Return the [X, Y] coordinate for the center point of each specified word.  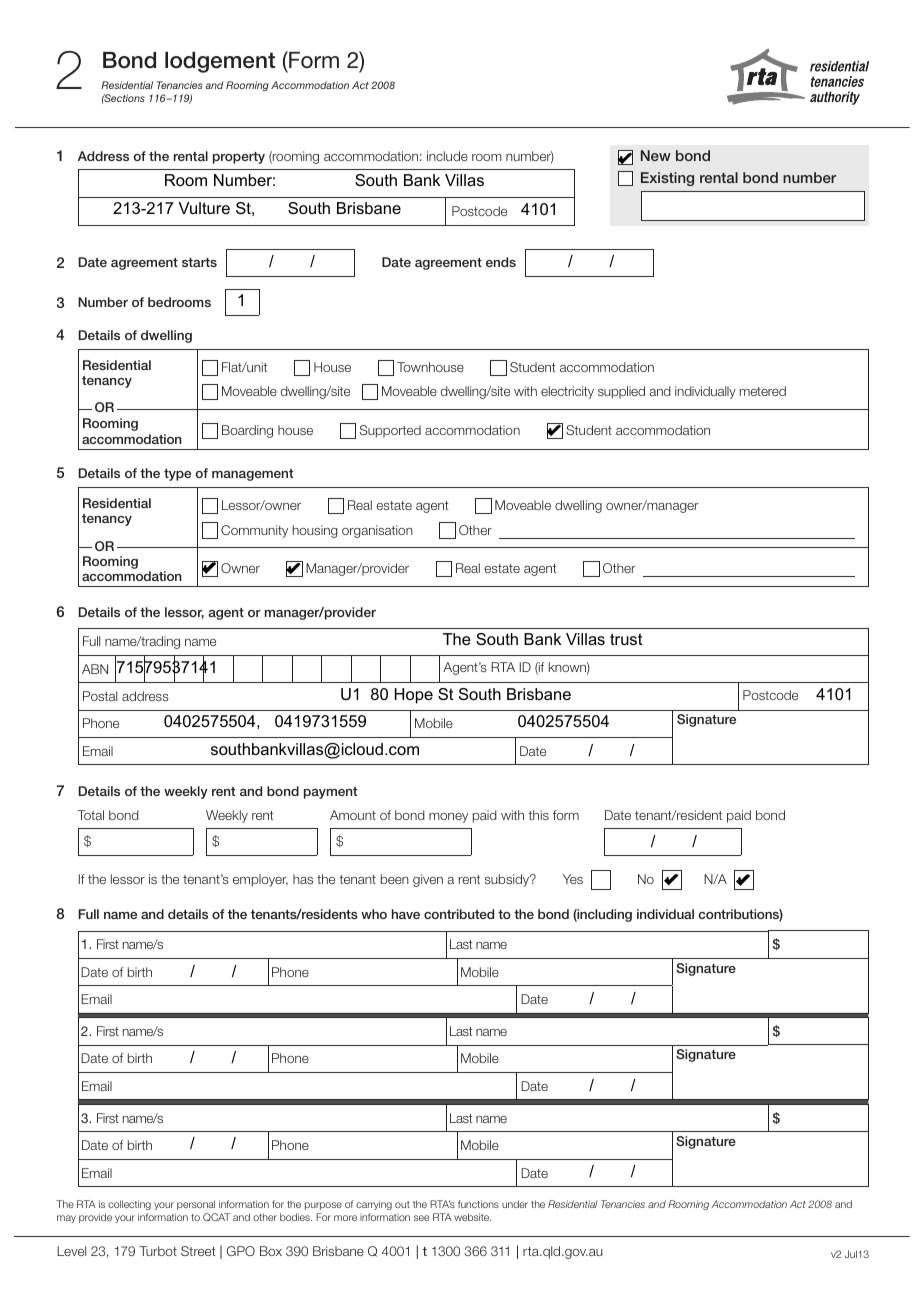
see [421, 1218]
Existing [667, 179]
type [177, 475]
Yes [573, 879]
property [239, 158]
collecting [129, 1207]
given [428, 880]
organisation [377, 531]
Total [90, 815]
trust [626, 639]
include [447, 156]
